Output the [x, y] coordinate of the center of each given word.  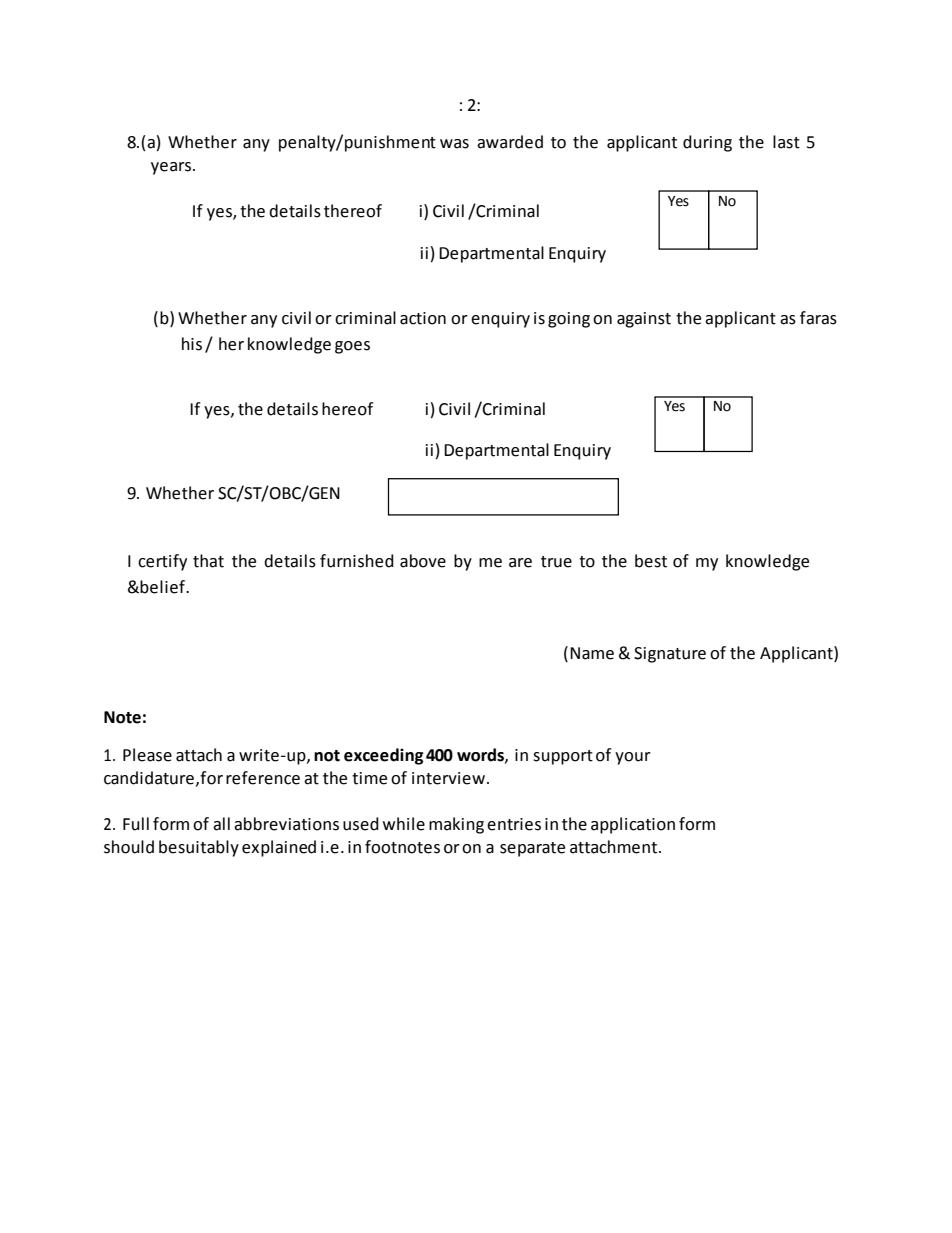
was [454, 144]
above [423, 561]
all [221, 824]
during [707, 143]
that [208, 561]
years [171, 168]
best [651, 561]
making [456, 825]
